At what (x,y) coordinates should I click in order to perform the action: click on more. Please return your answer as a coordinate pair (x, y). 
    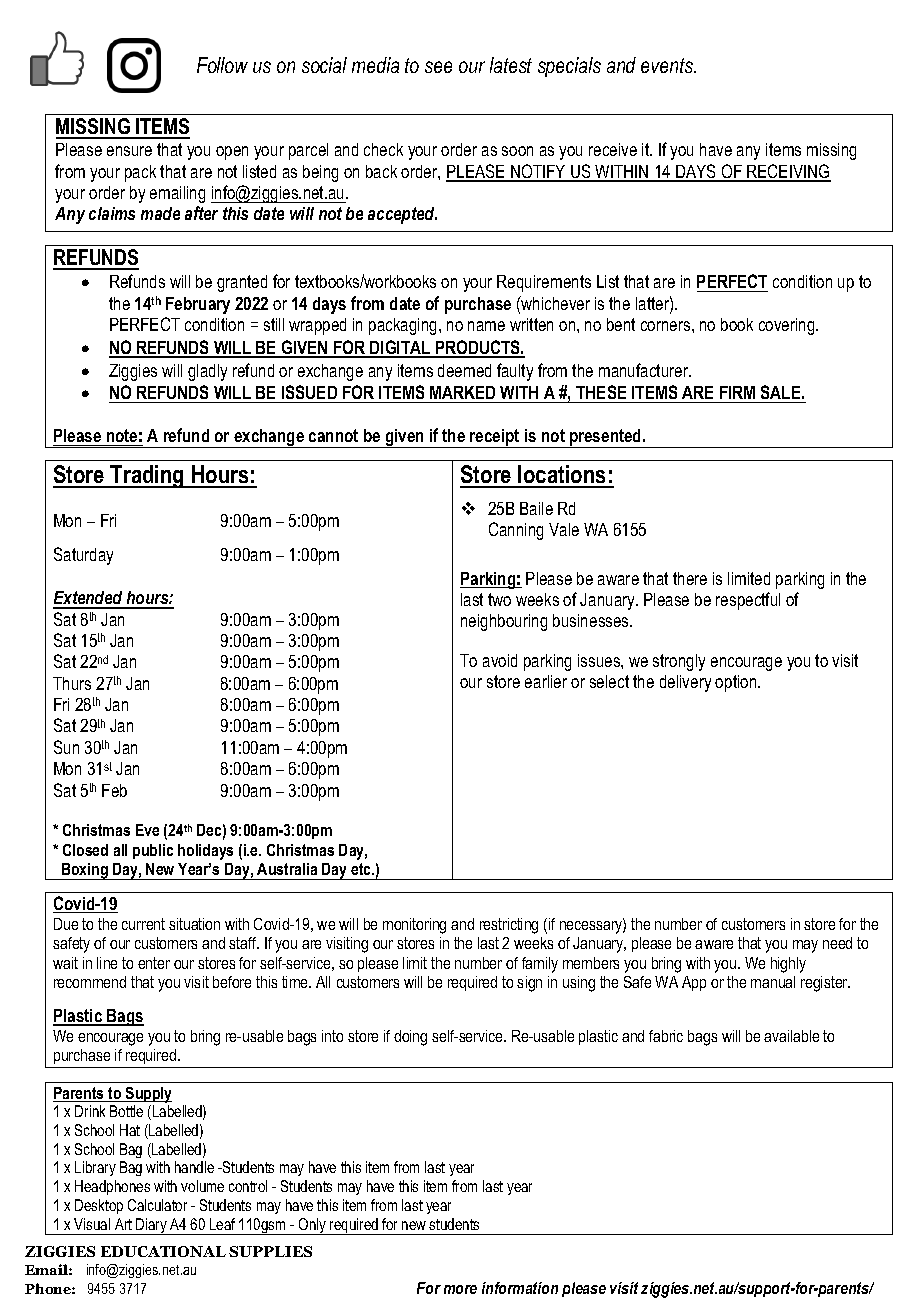
    Looking at the image, I should click on (460, 1289).
